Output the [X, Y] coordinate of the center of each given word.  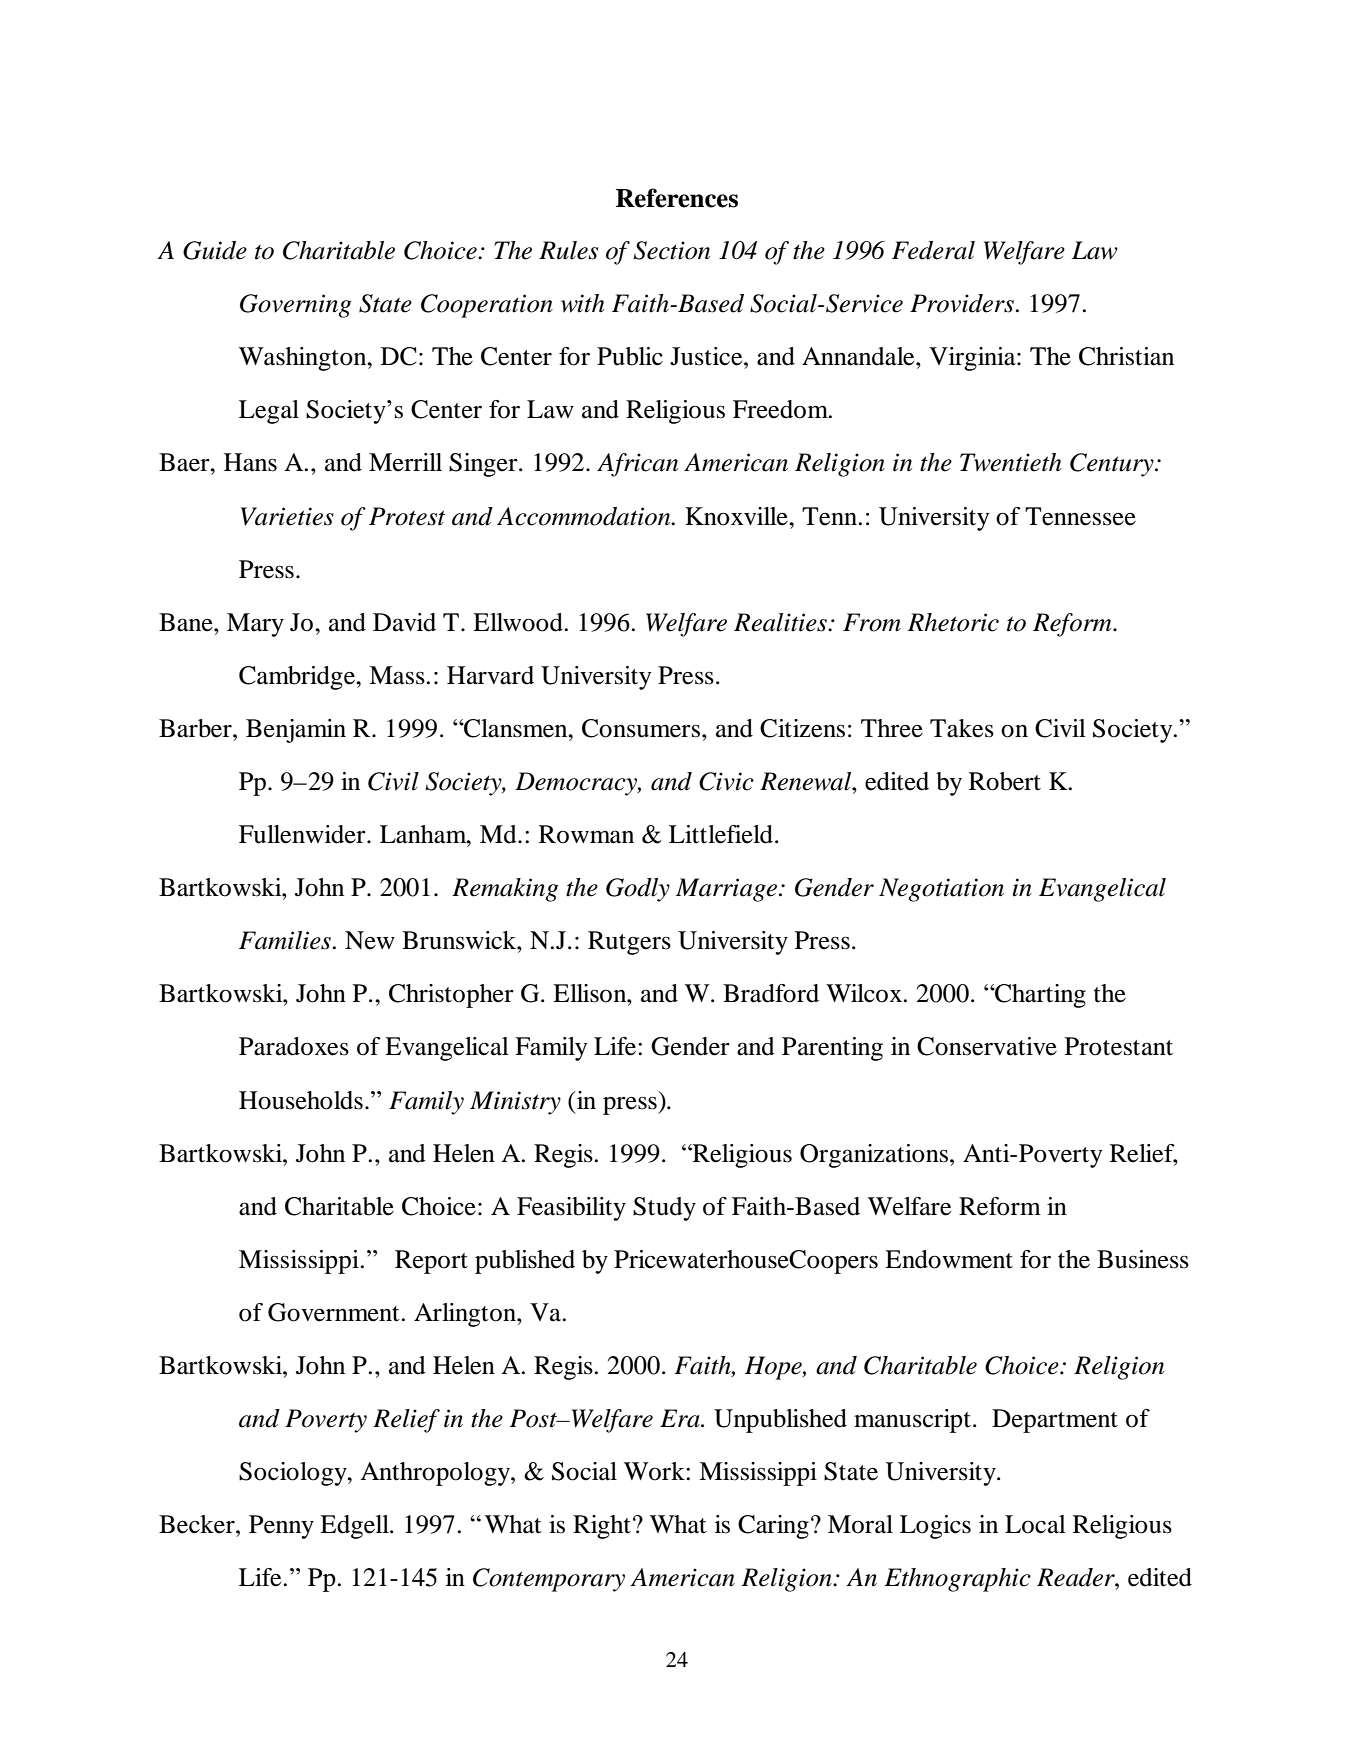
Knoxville [737, 516]
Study [664, 1209]
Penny [281, 1527]
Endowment [949, 1259]
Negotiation [941, 890]
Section [671, 250]
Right [602, 1527]
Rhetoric [953, 622]
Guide [215, 250]
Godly [638, 890]
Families [285, 940]
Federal [933, 250]
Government [334, 1312]
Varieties [287, 516]
